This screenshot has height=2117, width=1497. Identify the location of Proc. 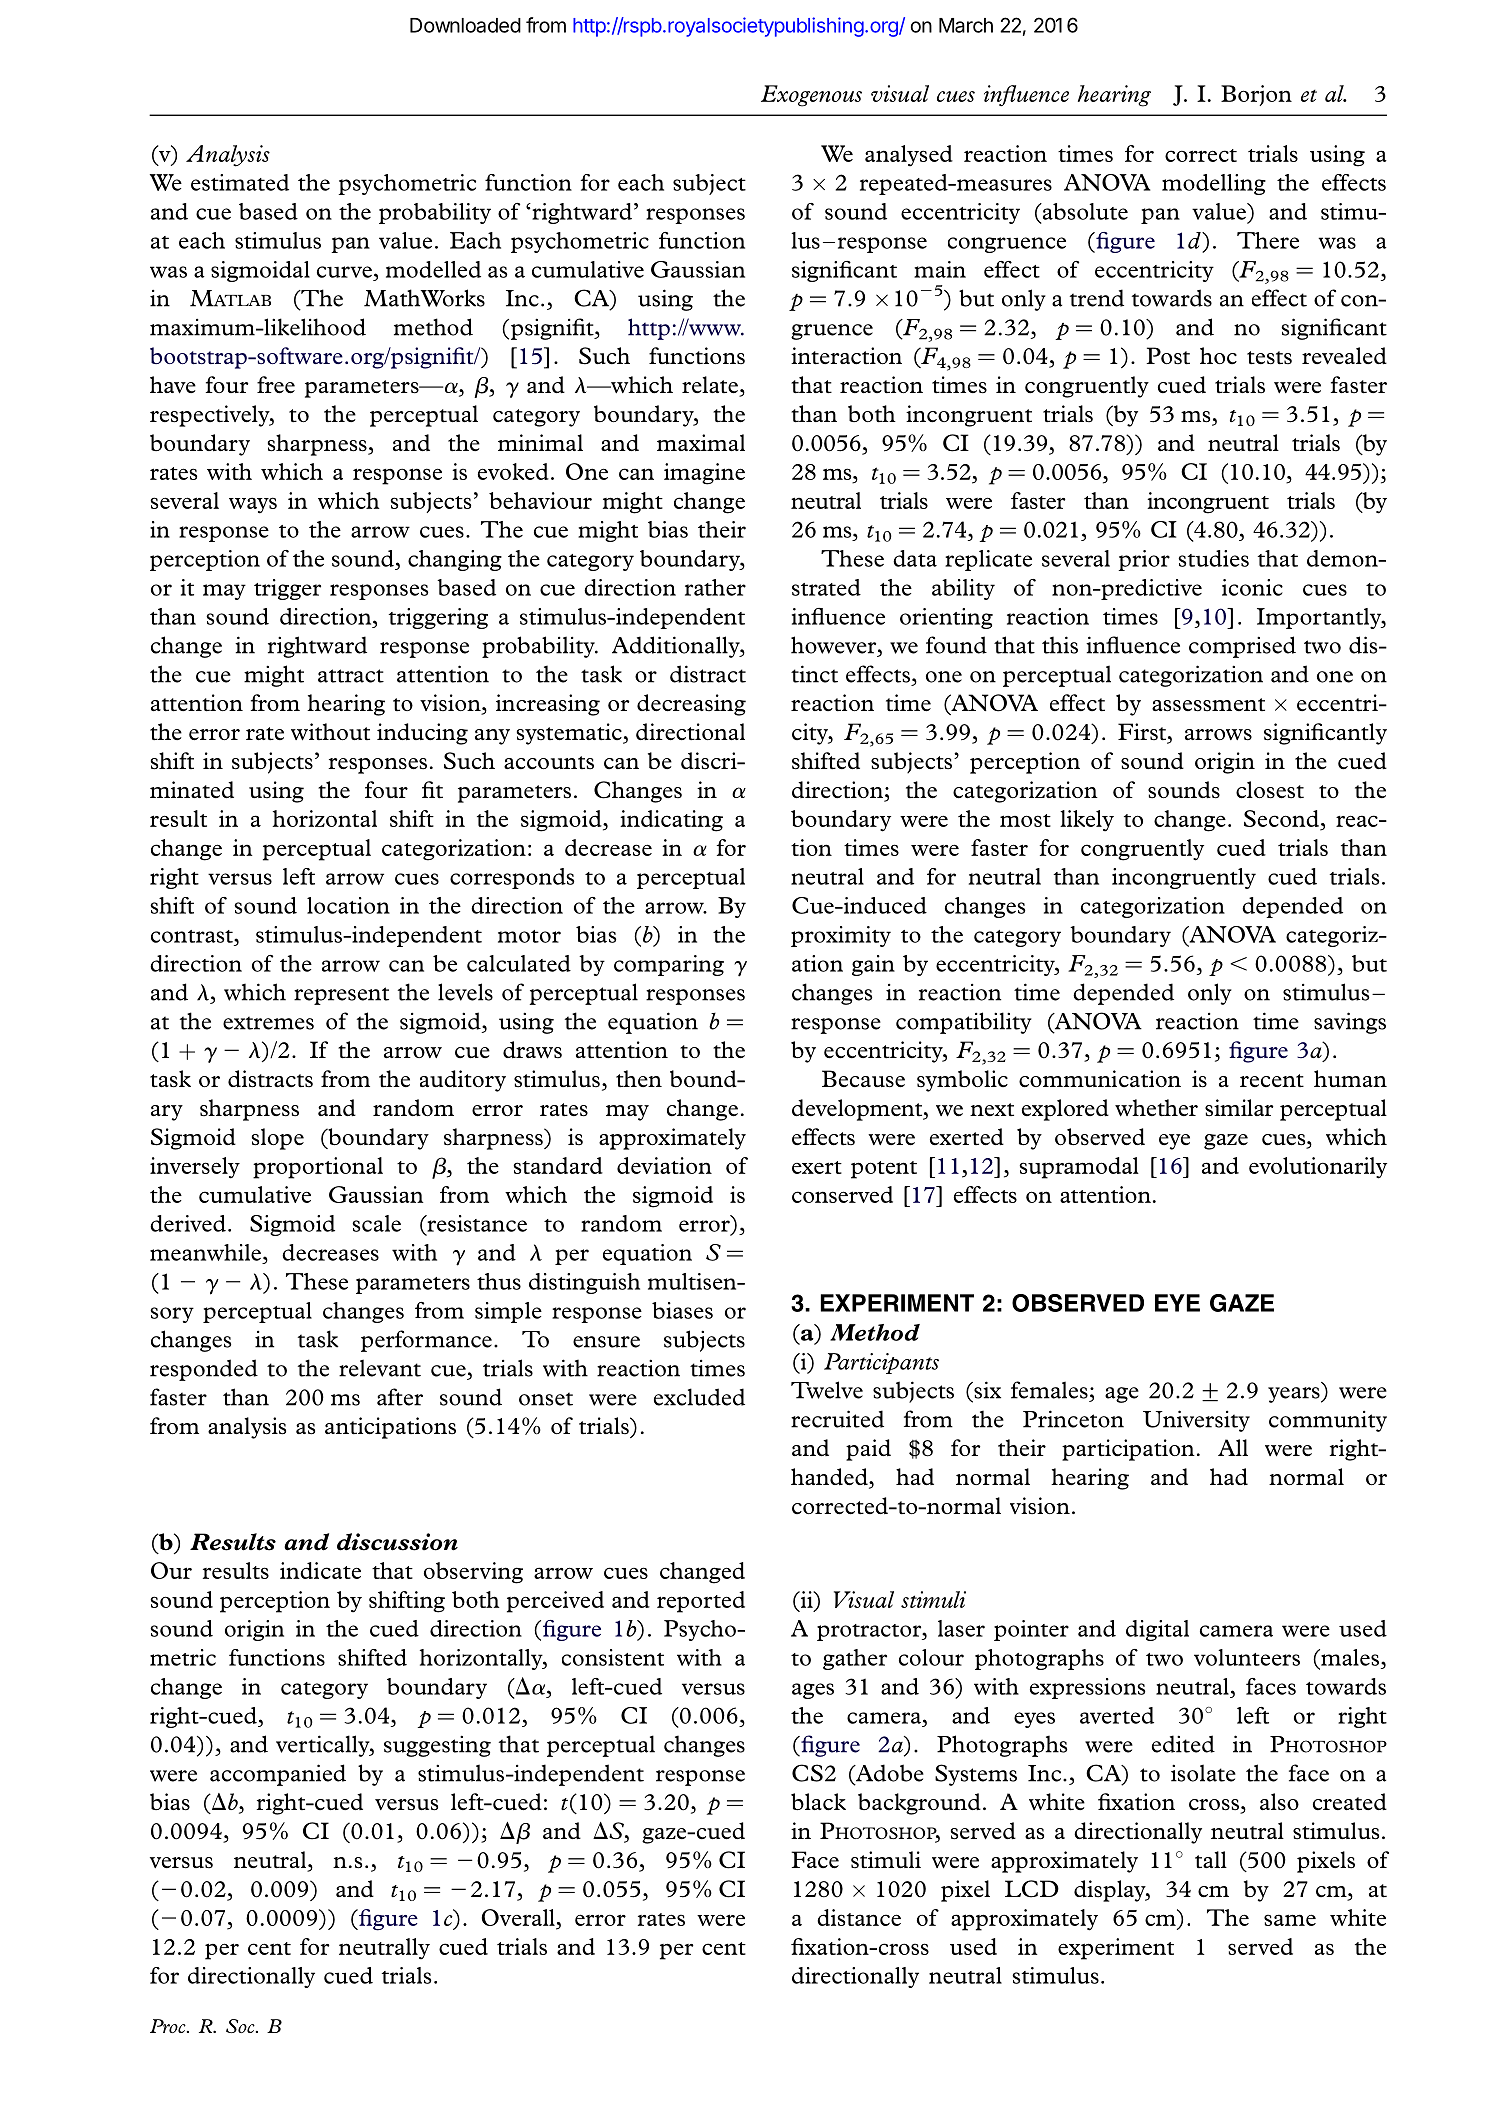
(169, 2026).
